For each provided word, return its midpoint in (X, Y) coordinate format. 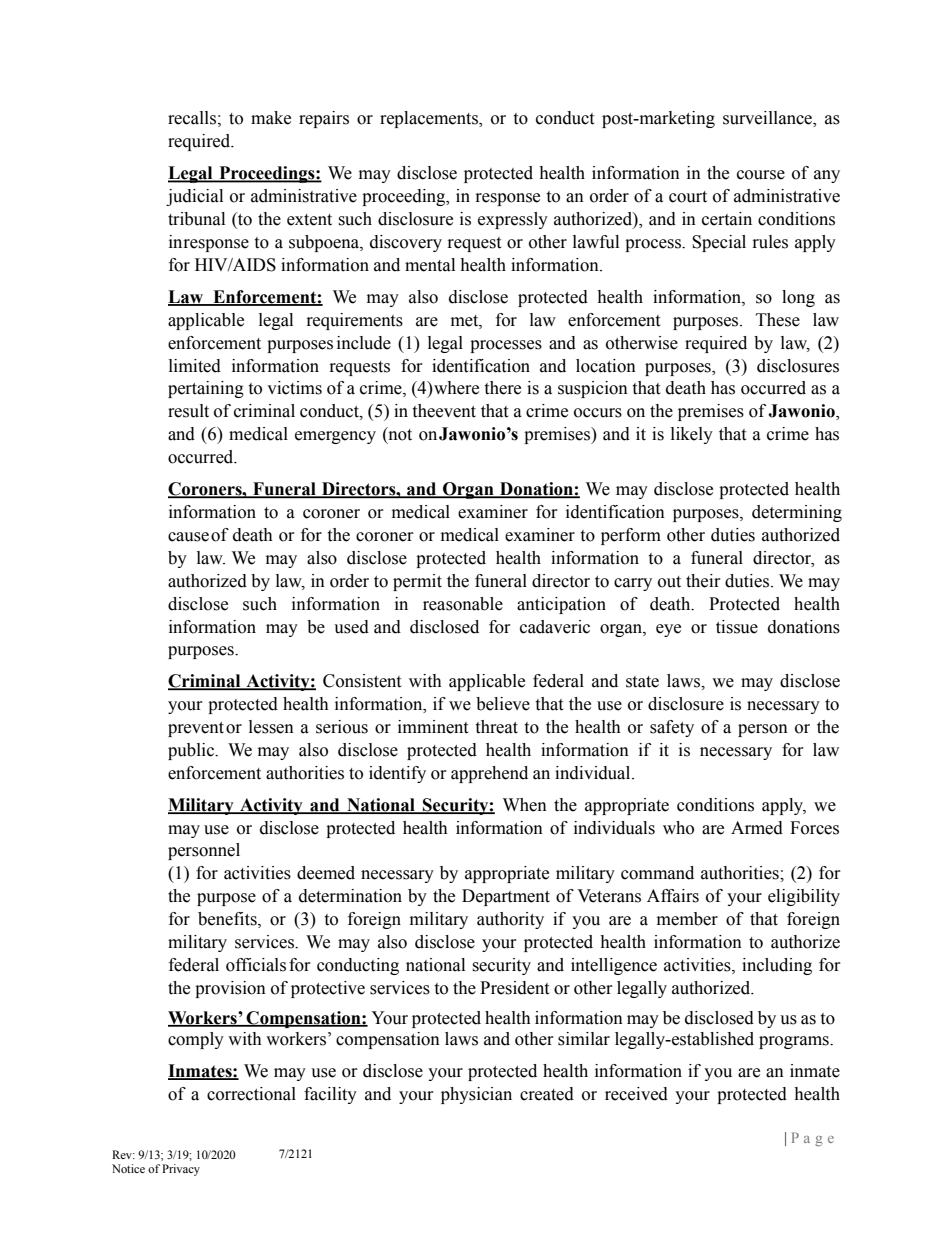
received (636, 1094)
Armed (757, 828)
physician (476, 1095)
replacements (430, 119)
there (502, 388)
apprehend (489, 774)
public (192, 751)
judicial (194, 197)
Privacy (181, 1170)
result (188, 411)
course (761, 175)
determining (797, 513)
